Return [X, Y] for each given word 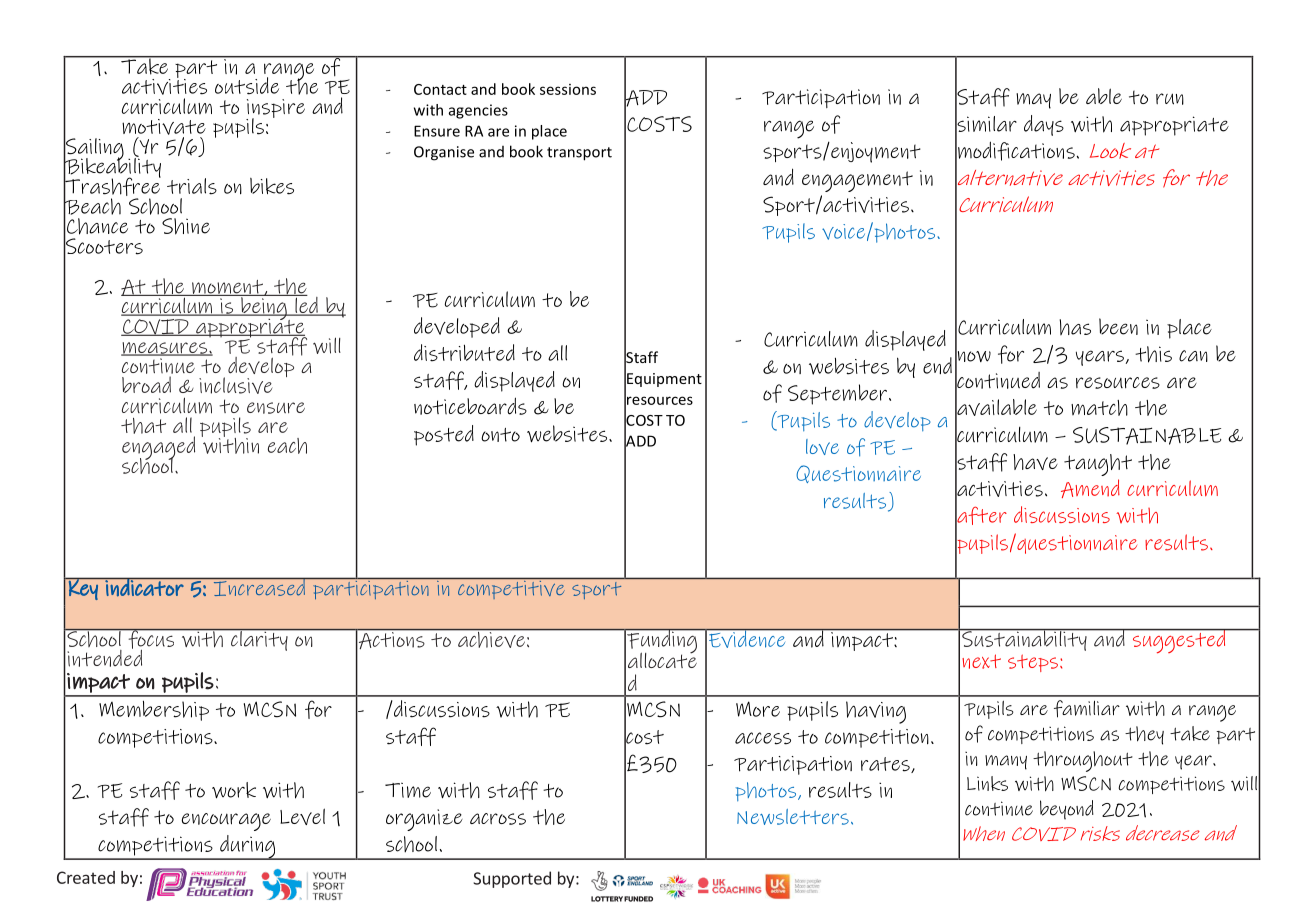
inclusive [236, 385]
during [248, 847]
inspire [275, 109]
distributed [464, 353]
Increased [259, 587]
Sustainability [1024, 640]
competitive [511, 588]
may [1033, 101]
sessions [568, 89]
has [1075, 327]
